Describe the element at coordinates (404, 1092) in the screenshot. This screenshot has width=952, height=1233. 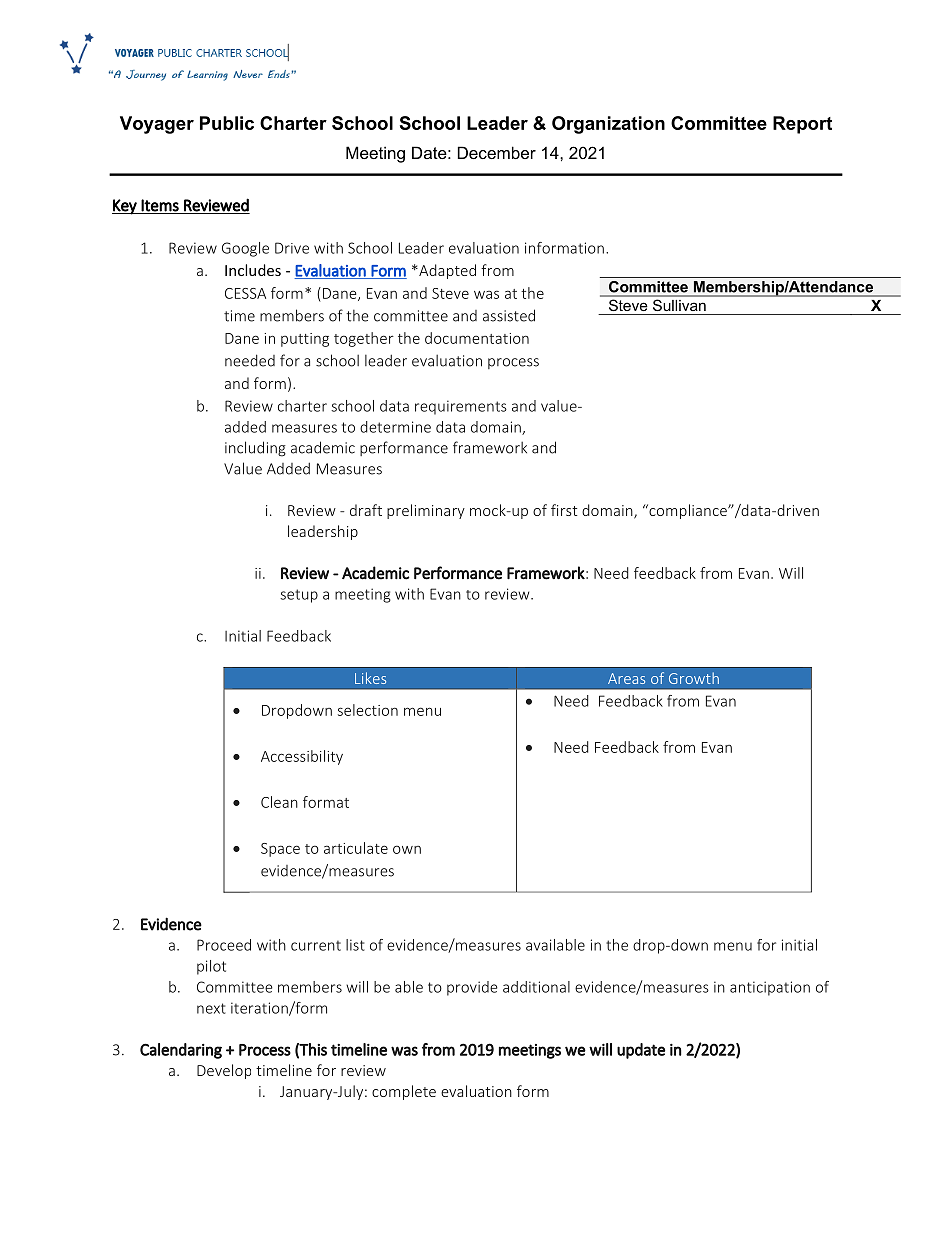
I see `complete` at that location.
